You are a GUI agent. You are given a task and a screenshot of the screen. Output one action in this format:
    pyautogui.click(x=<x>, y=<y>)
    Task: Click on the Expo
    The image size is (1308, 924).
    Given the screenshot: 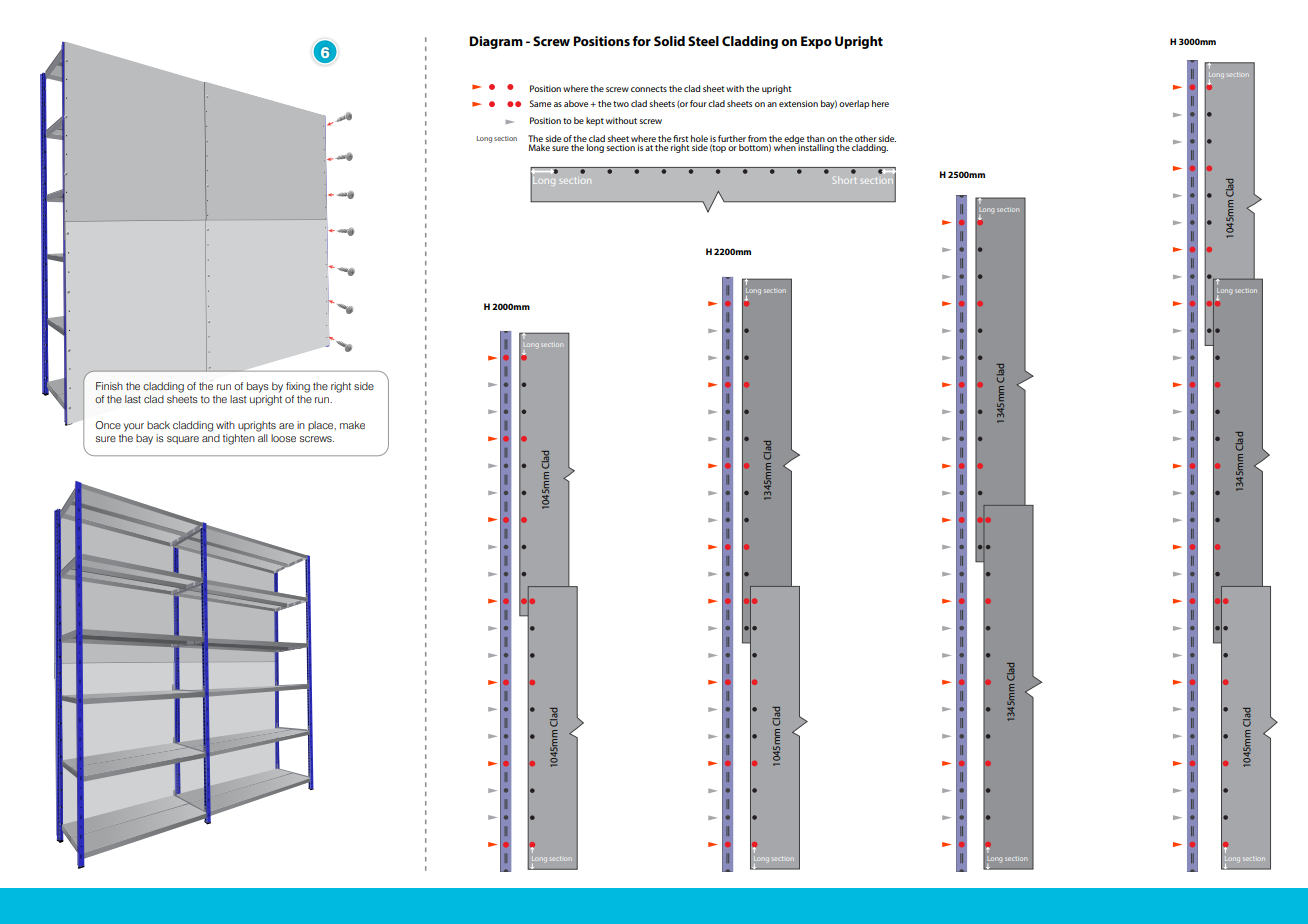 What is the action you would take?
    pyautogui.click(x=816, y=42)
